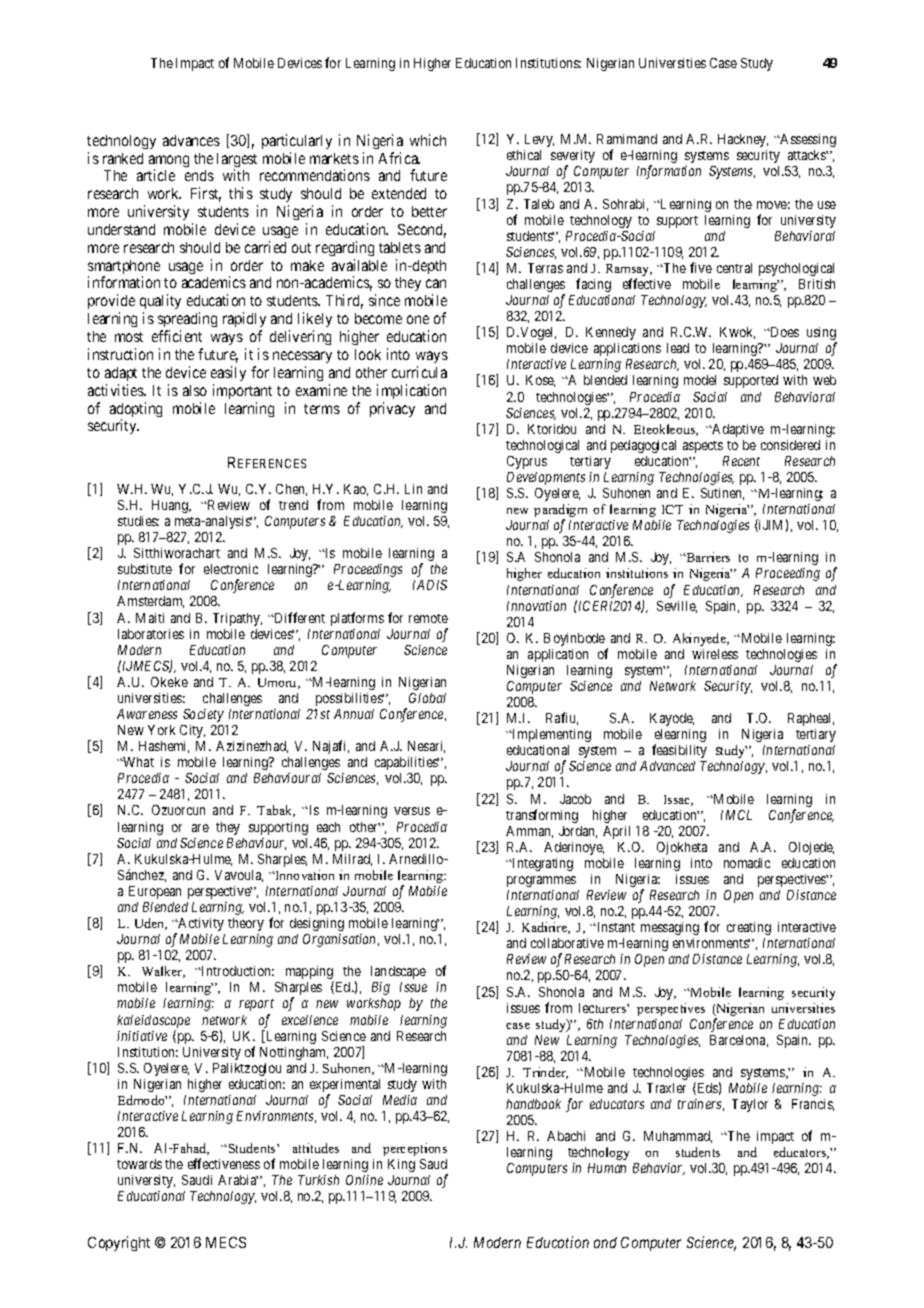 This page has width=924, height=1308. Describe the element at coordinates (199, 175) in the page. I see `ends` at that location.
